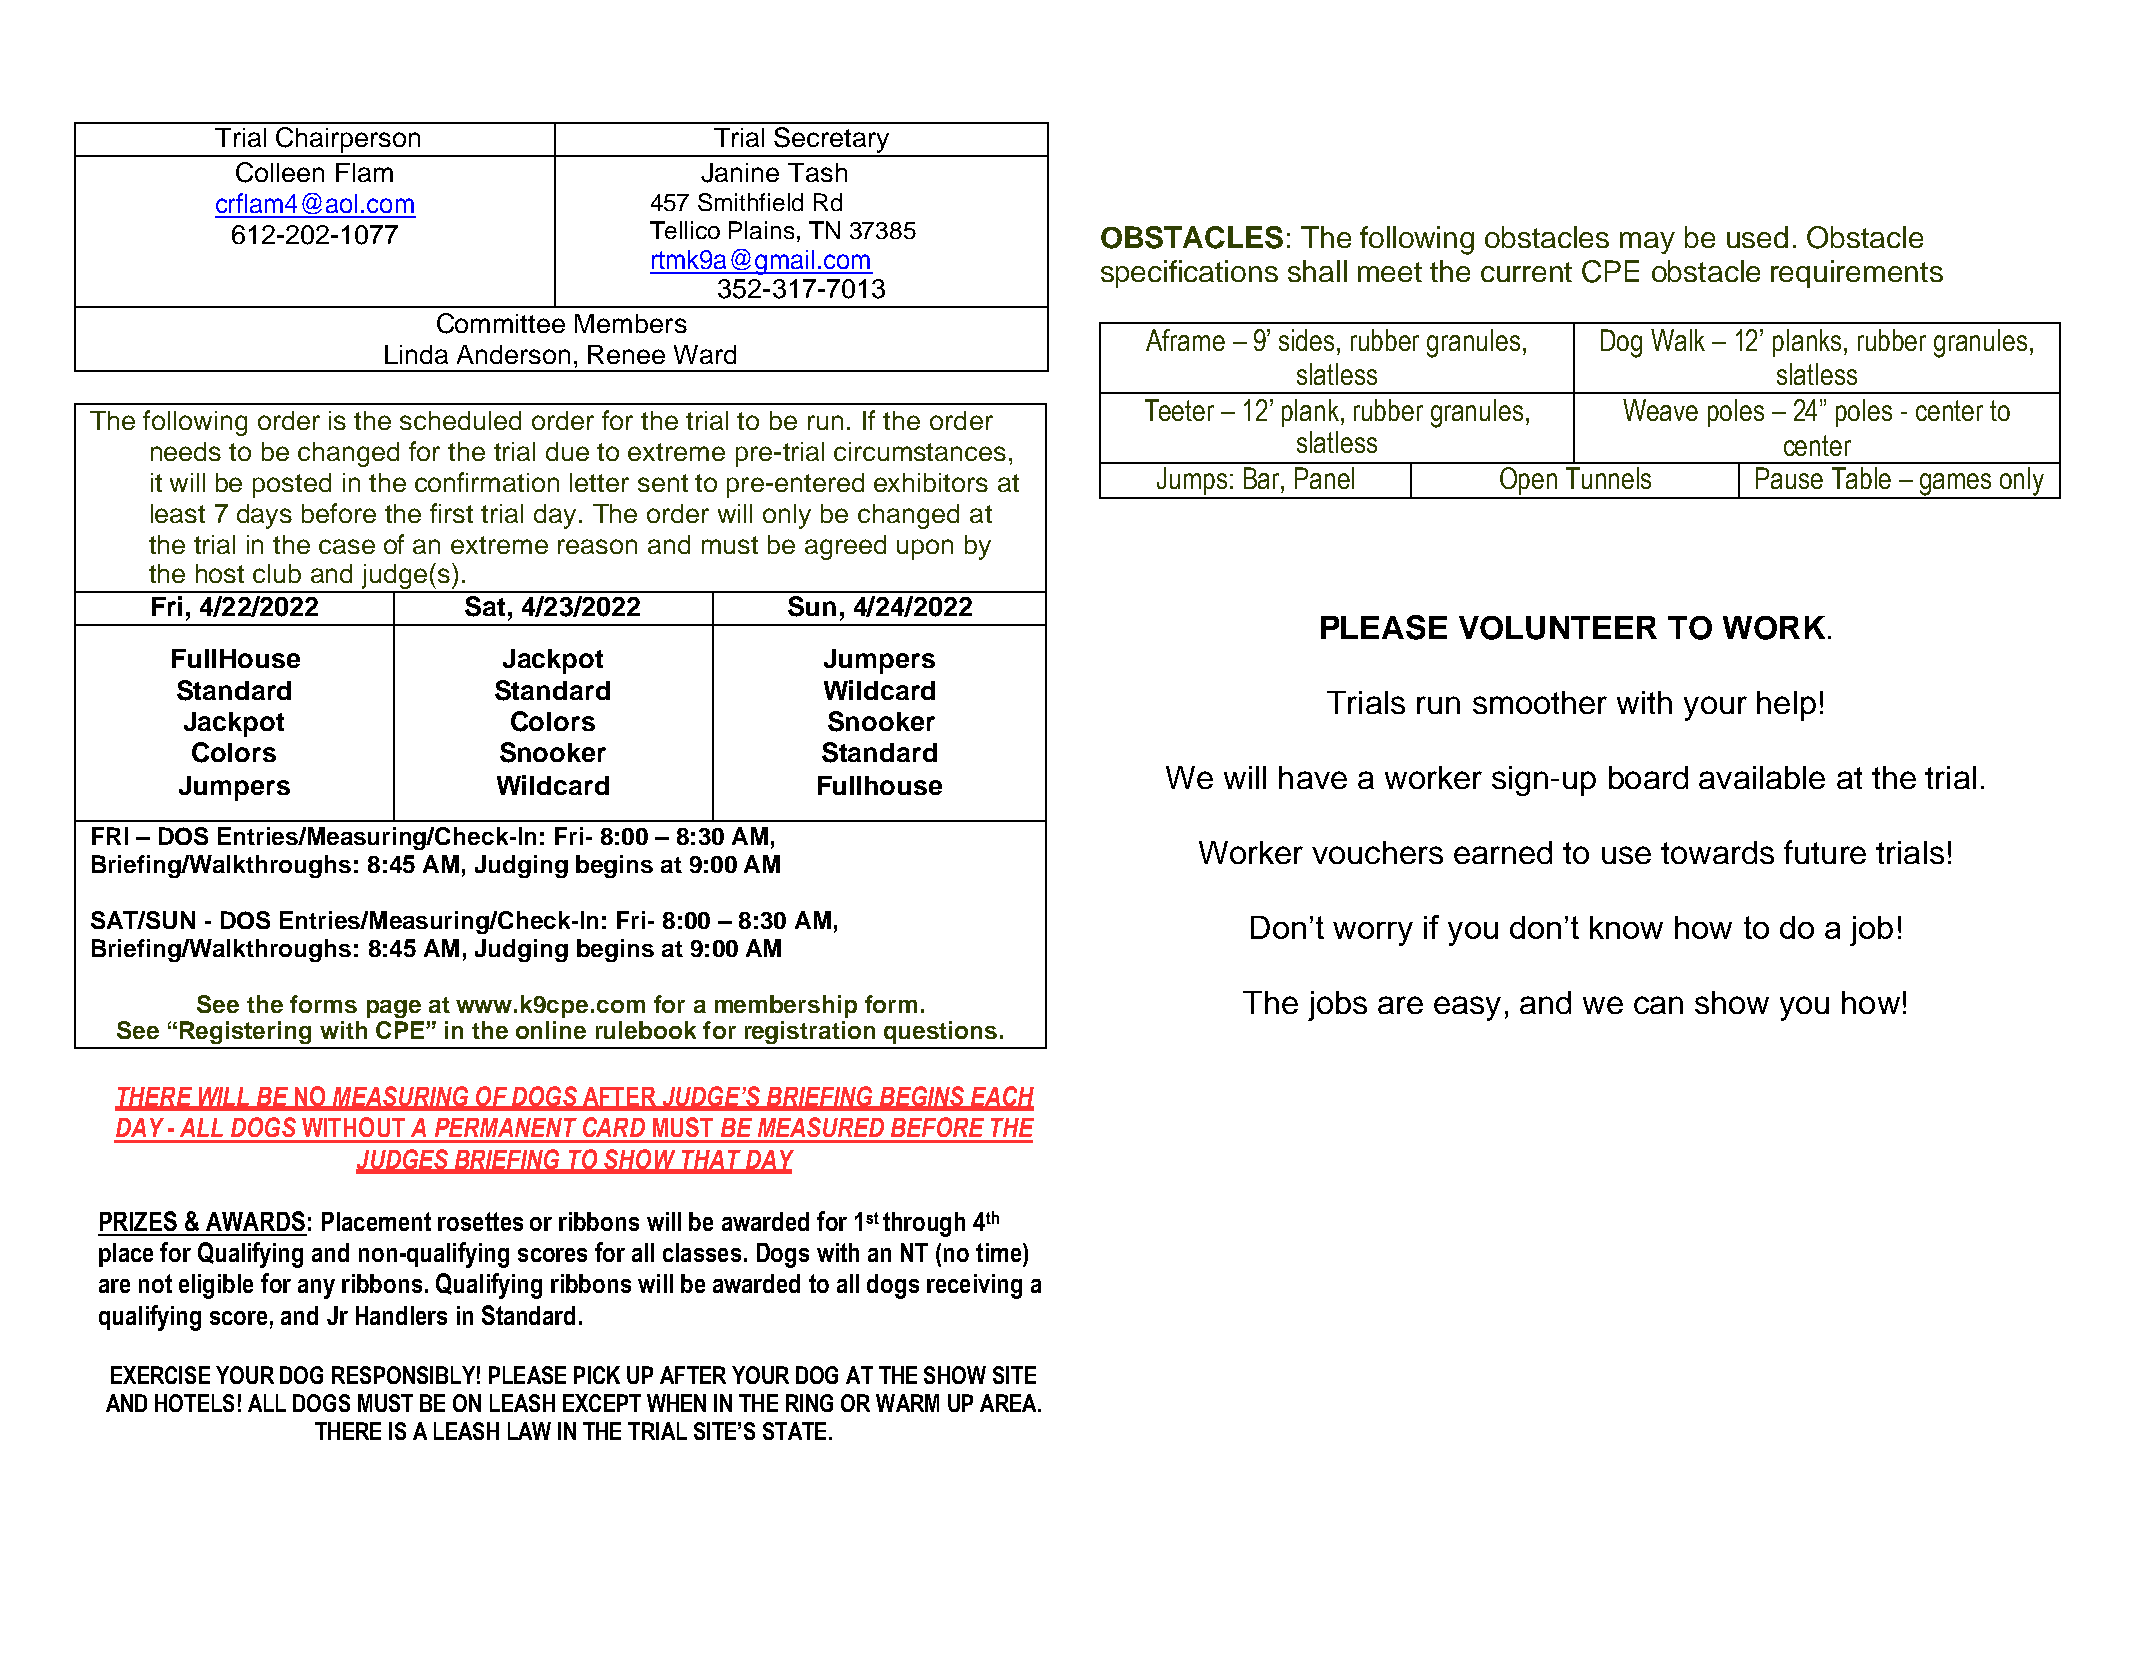 This screenshot has height=1661, width=2150. What do you see at coordinates (1000, 1252) in the screenshot?
I see `time` at bounding box center [1000, 1252].
